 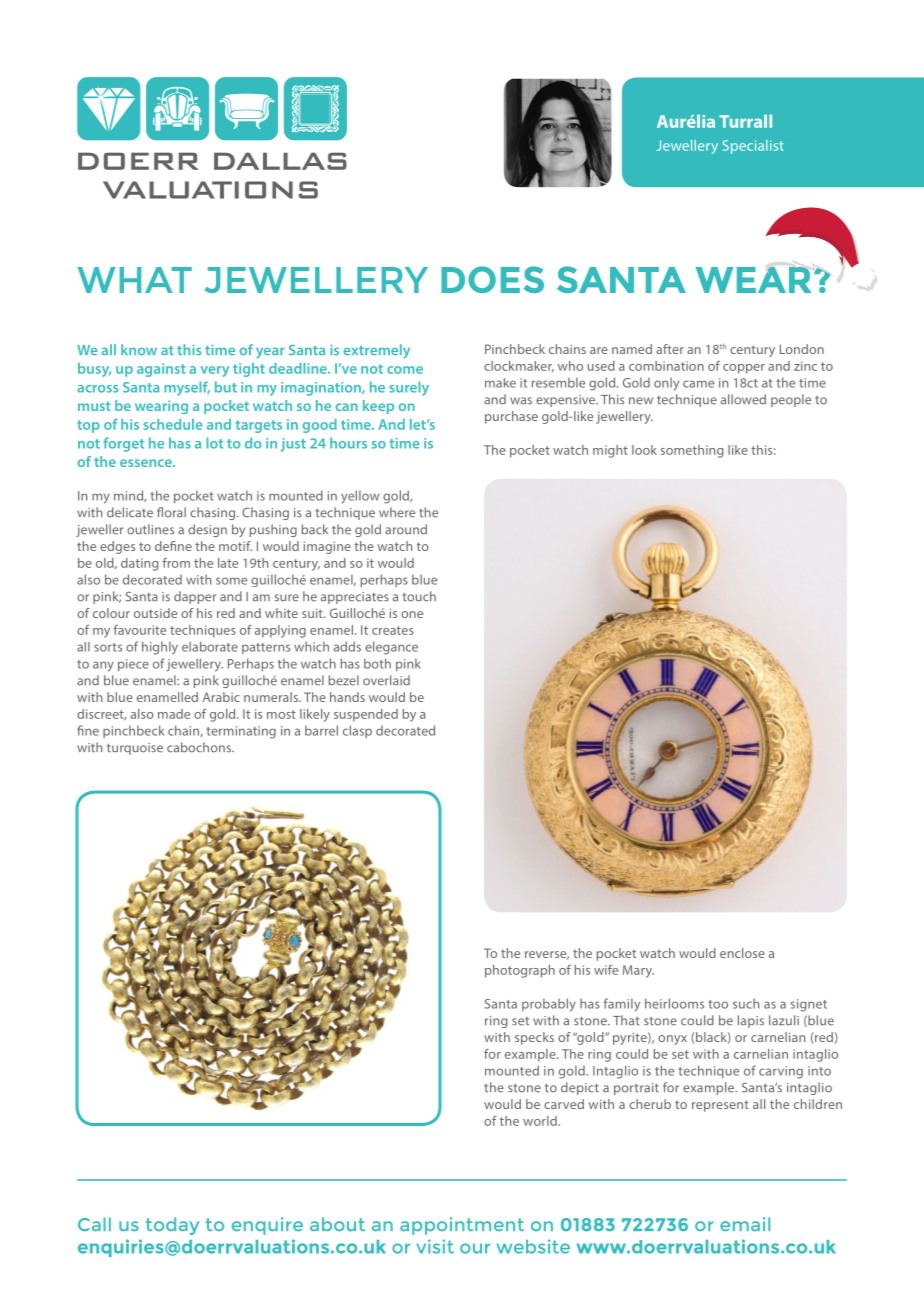 What do you see at coordinates (745, 1224) in the screenshot?
I see `email` at bounding box center [745, 1224].
